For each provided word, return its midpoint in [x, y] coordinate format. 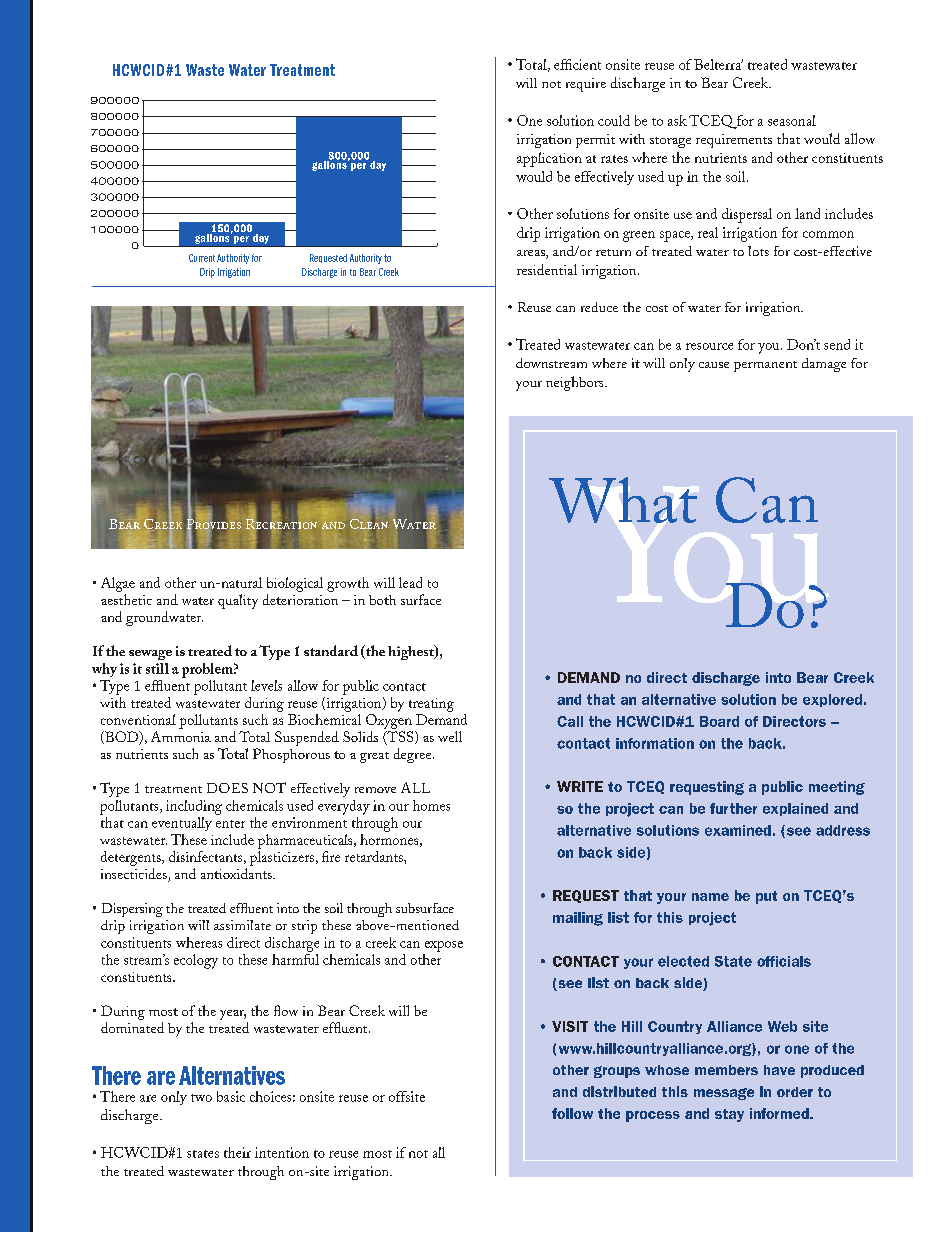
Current [202, 258]
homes [431, 805]
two [201, 1098]
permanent [765, 366]
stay [729, 1115]
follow [572, 1113]
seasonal [792, 120]
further [733, 808]
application [549, 159]
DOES [227, 788]
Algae [118, 584]
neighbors [576, 383]
